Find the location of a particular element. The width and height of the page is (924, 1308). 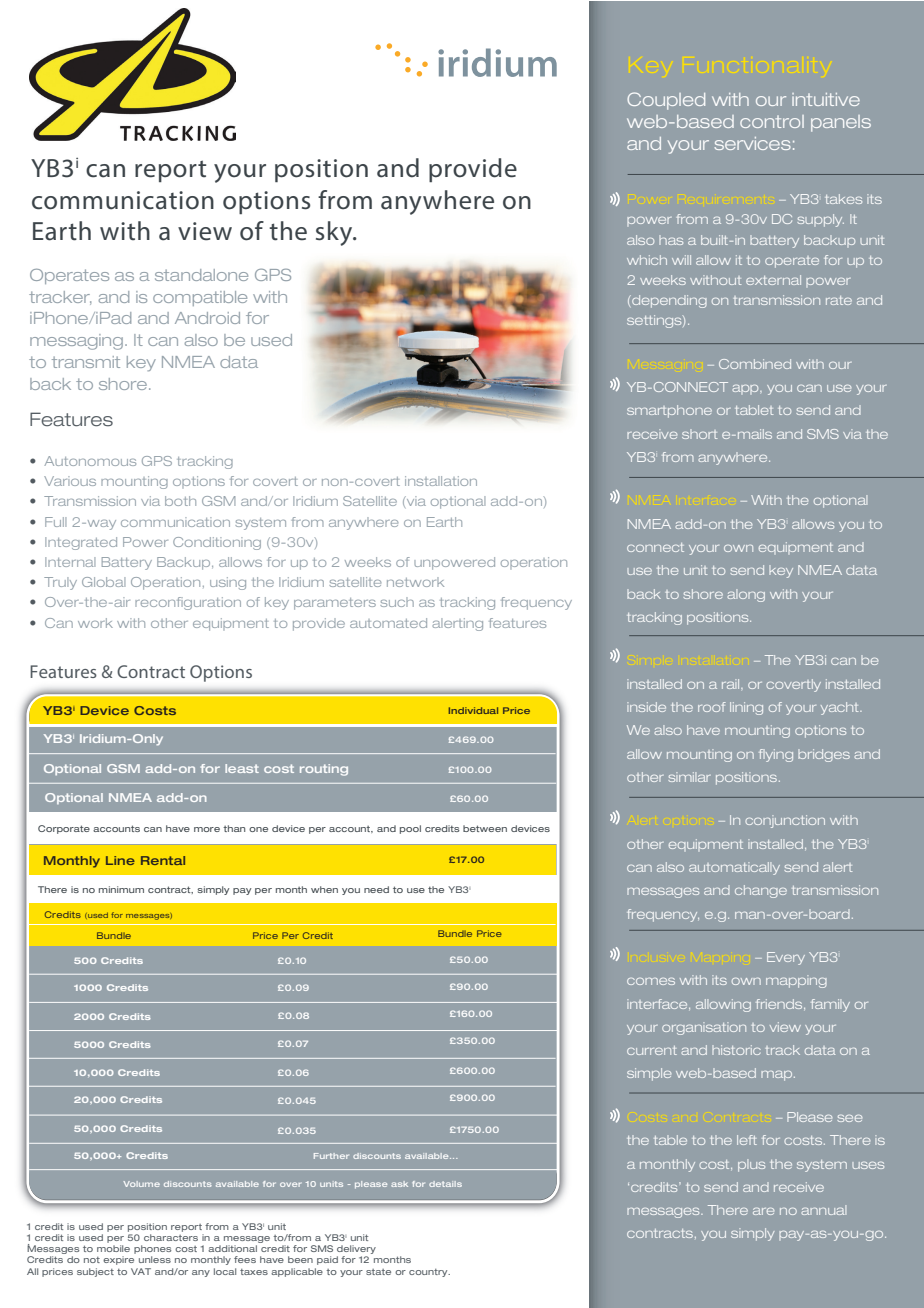

Rental is located at coordinates (163, 860).
